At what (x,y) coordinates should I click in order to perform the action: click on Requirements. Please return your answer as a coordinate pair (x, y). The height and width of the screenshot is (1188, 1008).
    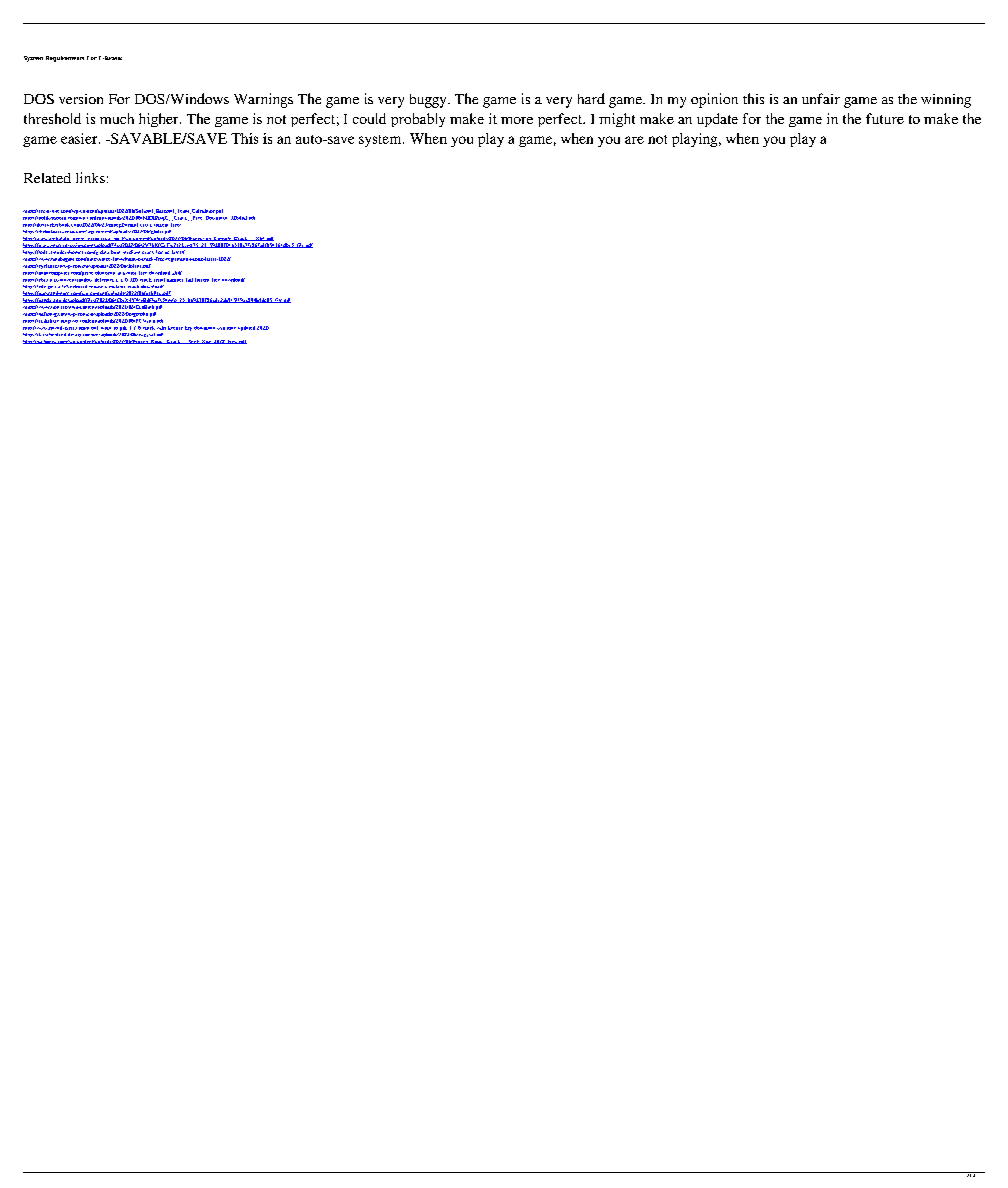
    Looking at the image, I should click on (65, 59).
